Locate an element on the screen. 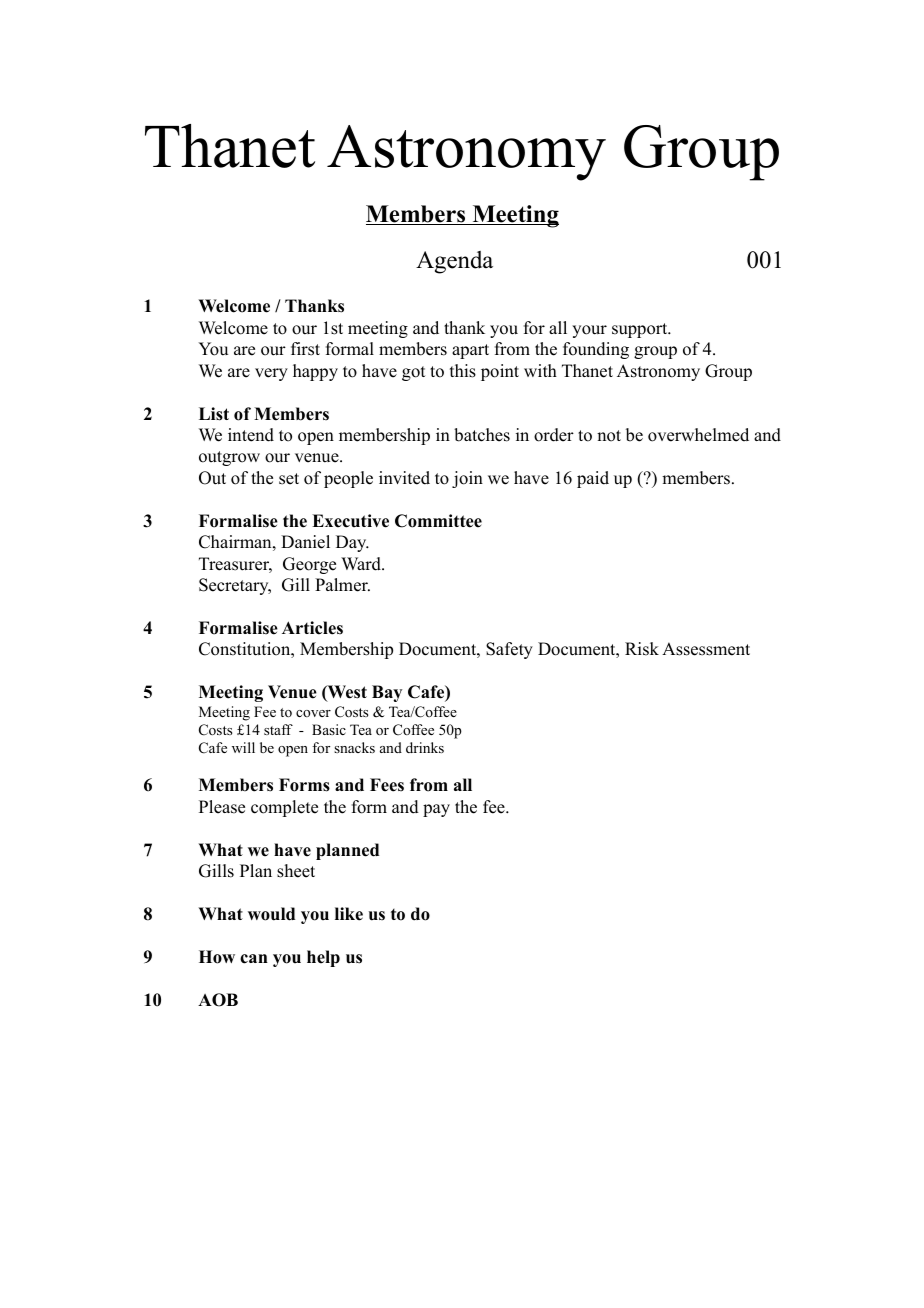 This screenshot has height=1308, width=924. Risk is located at coordinates (642, 649).
